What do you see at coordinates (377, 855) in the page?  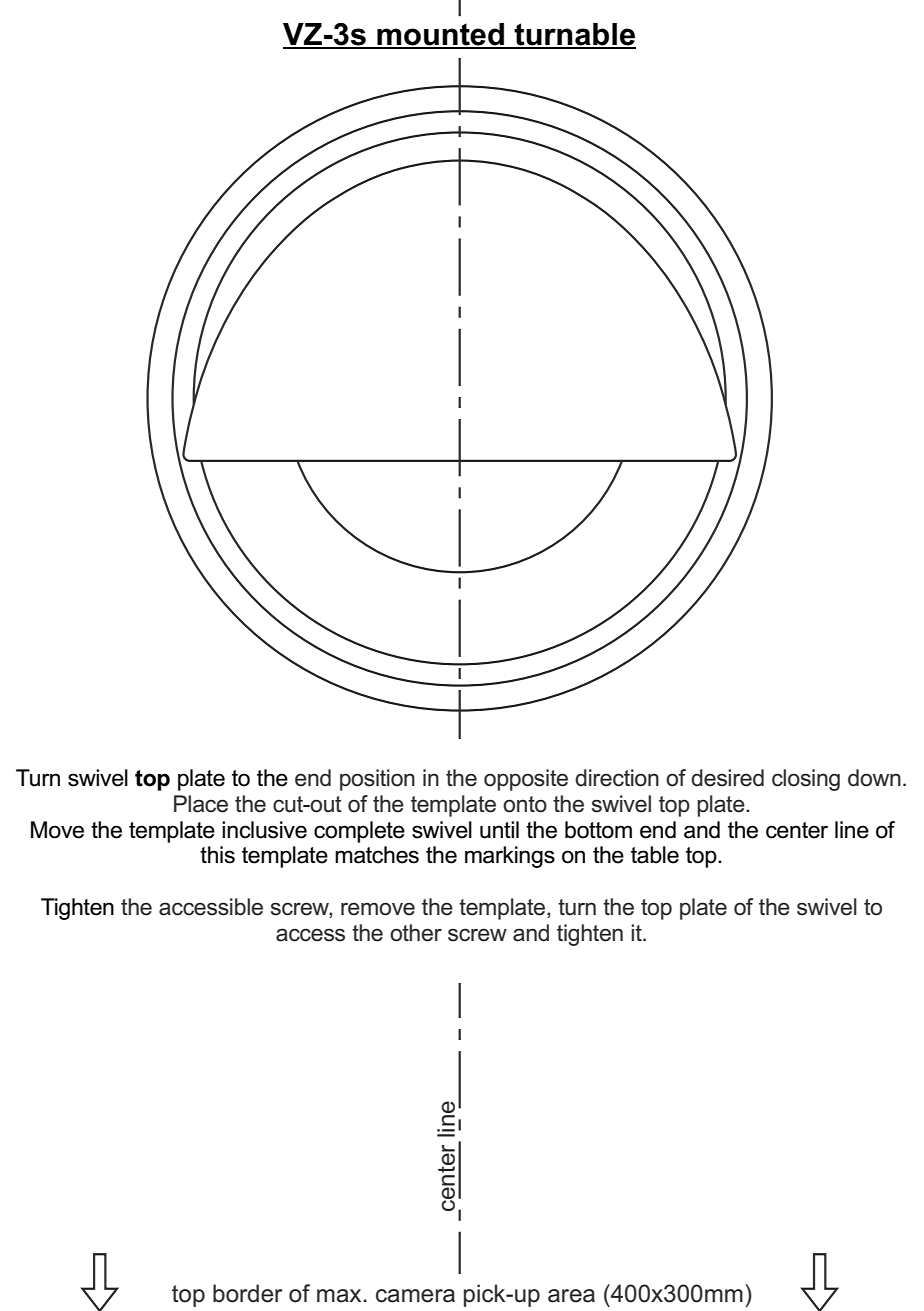 I see `matches` at bounding box center [377, 855].
